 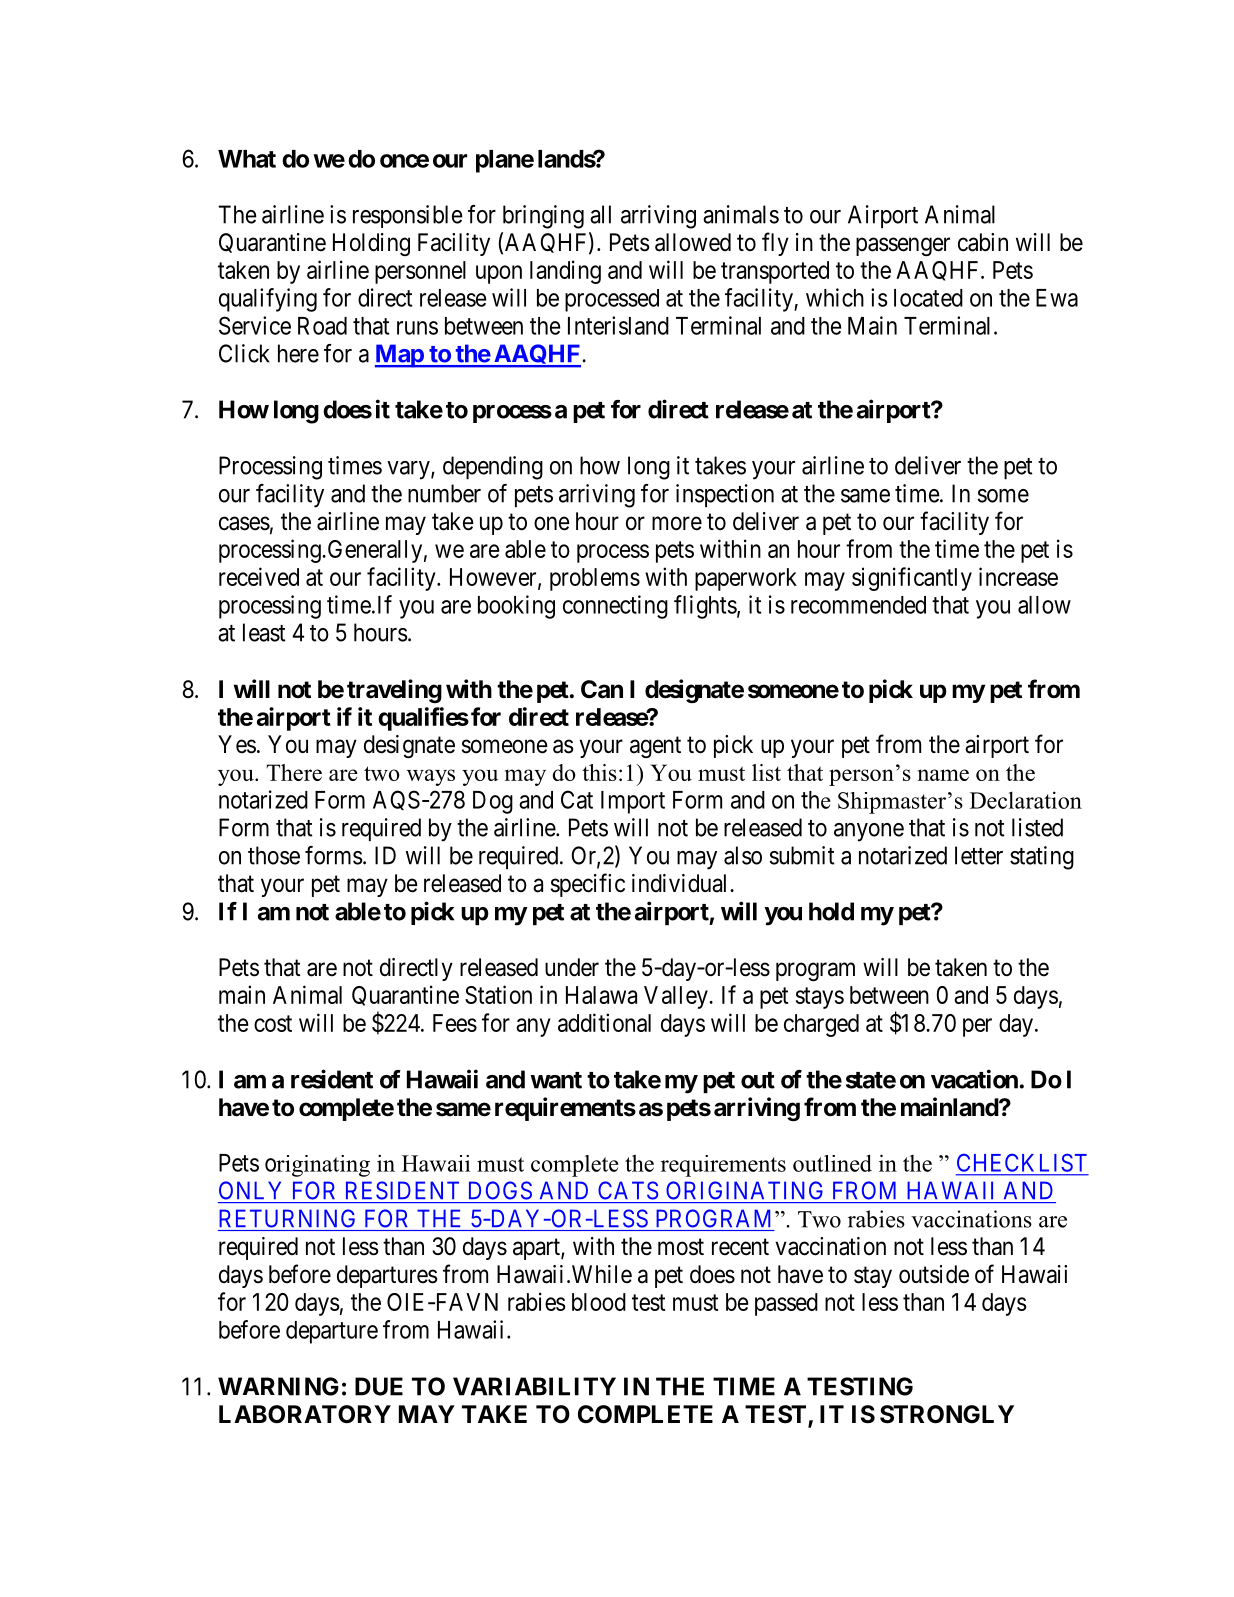 I want to click on connecting, so click(x=615, y=607).
